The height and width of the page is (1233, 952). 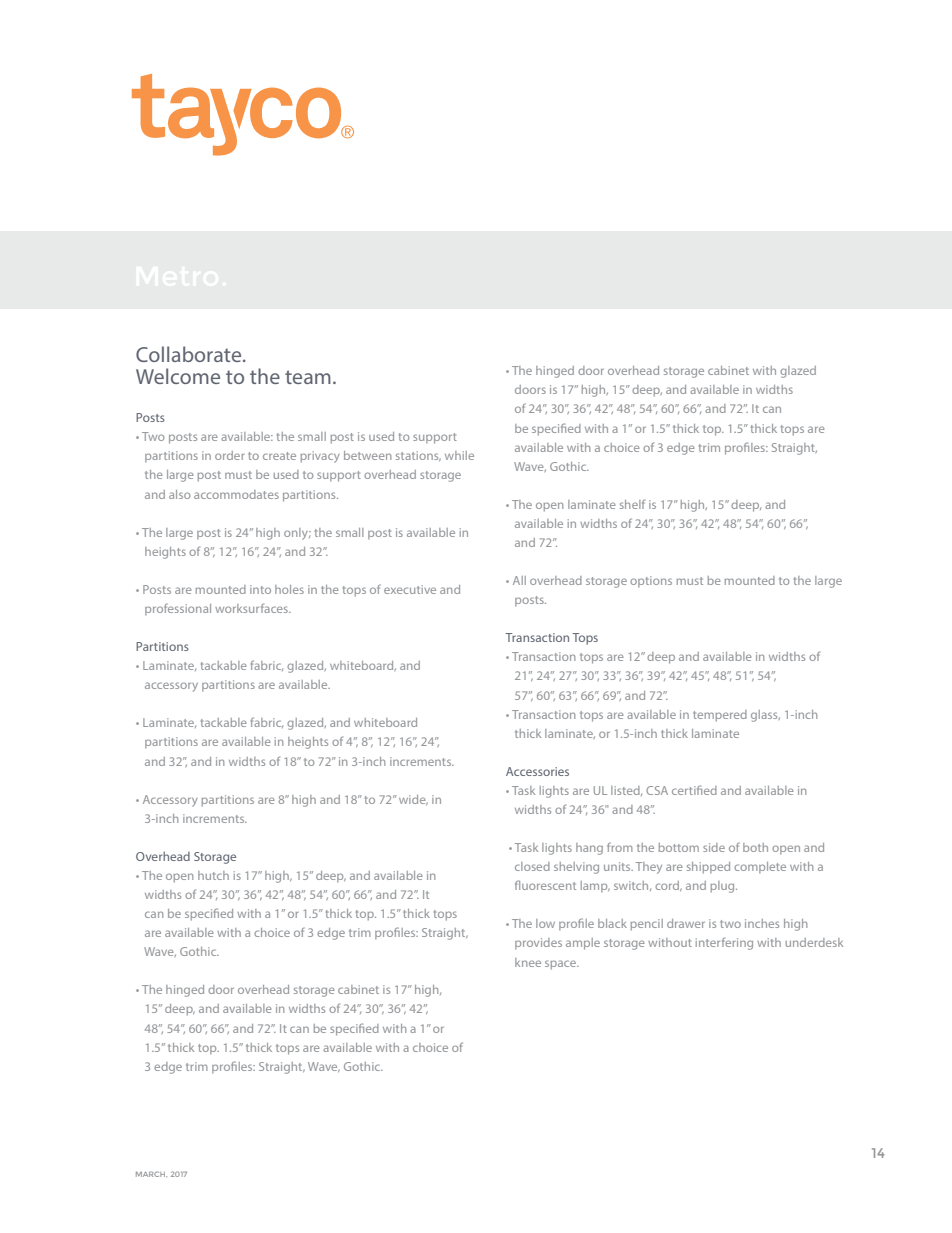 What do you see at coordinates (632, 504) in the page?
I see `shelf` at bounding box center [632, 504].
